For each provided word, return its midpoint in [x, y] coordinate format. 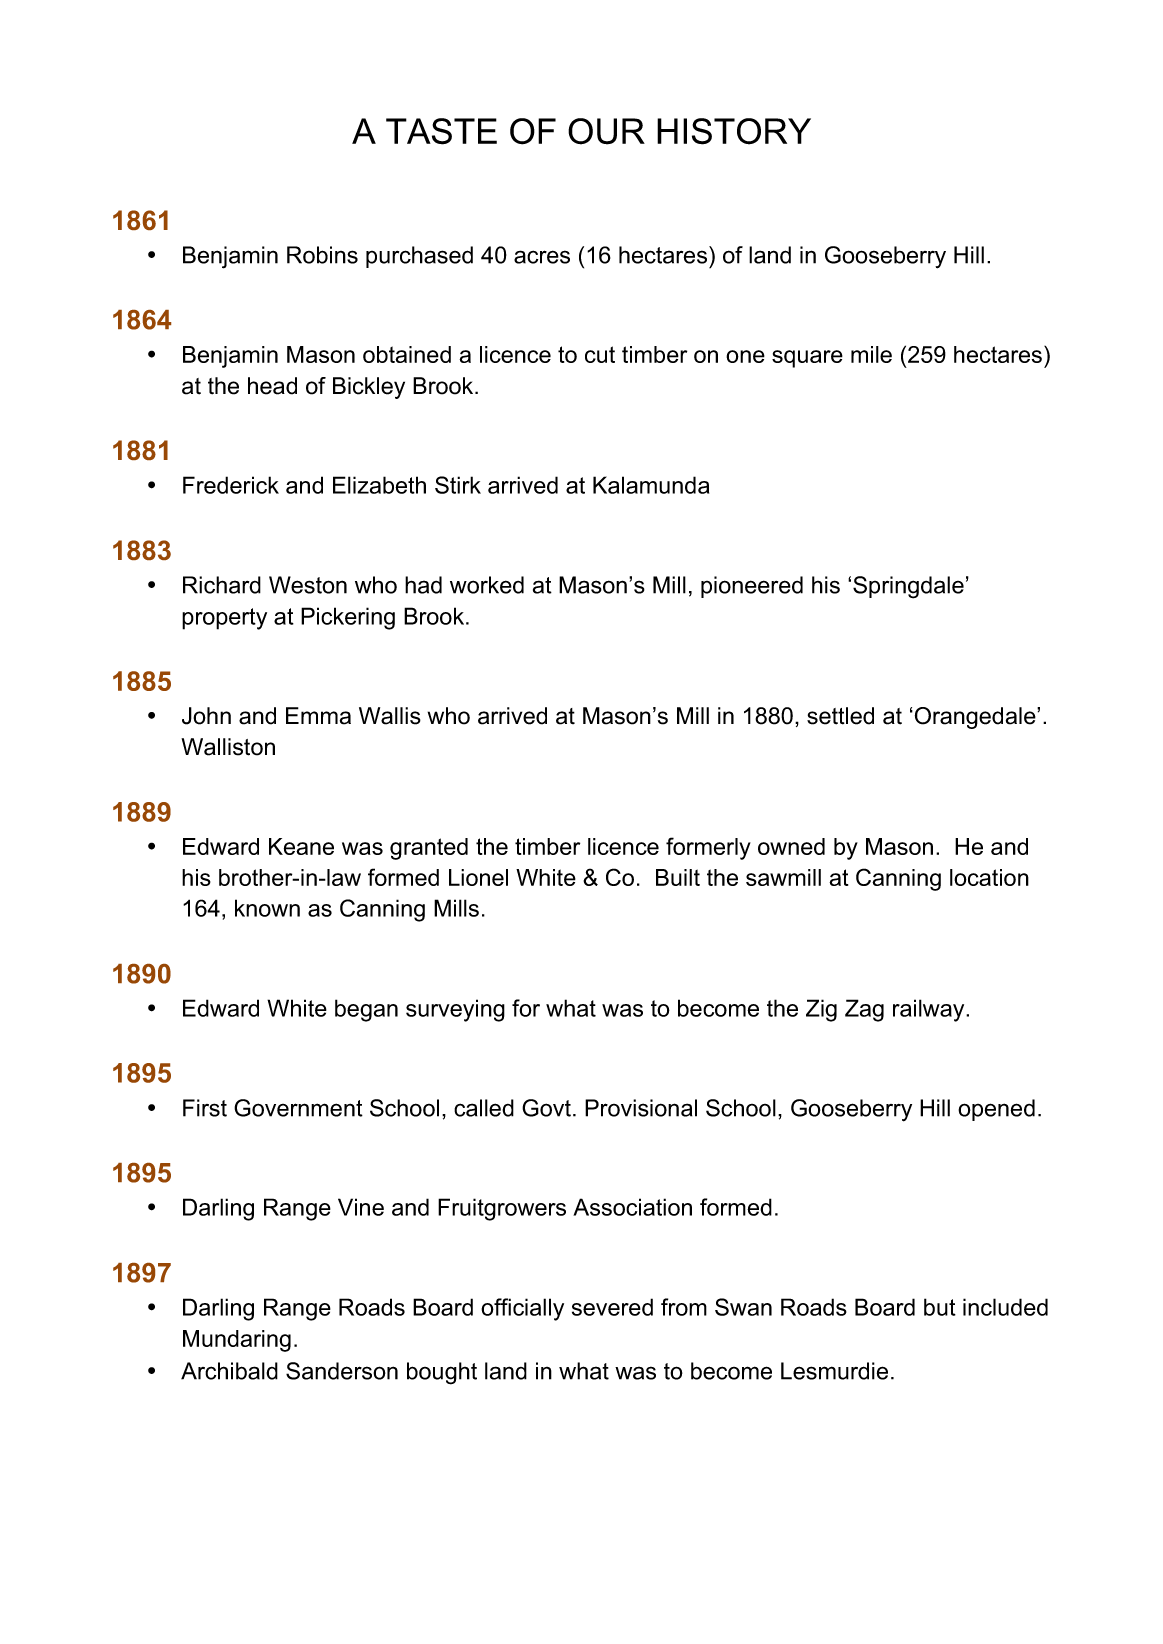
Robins [322, 255]
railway [930, 1010]
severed [612, 1307]
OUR [606, 131]
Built [678, 877]
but [940, 1307]
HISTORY [734, 131]
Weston [308, 585]
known [267, 908]
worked [487, 585]
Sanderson [342, 1371]
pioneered [752, 587]
